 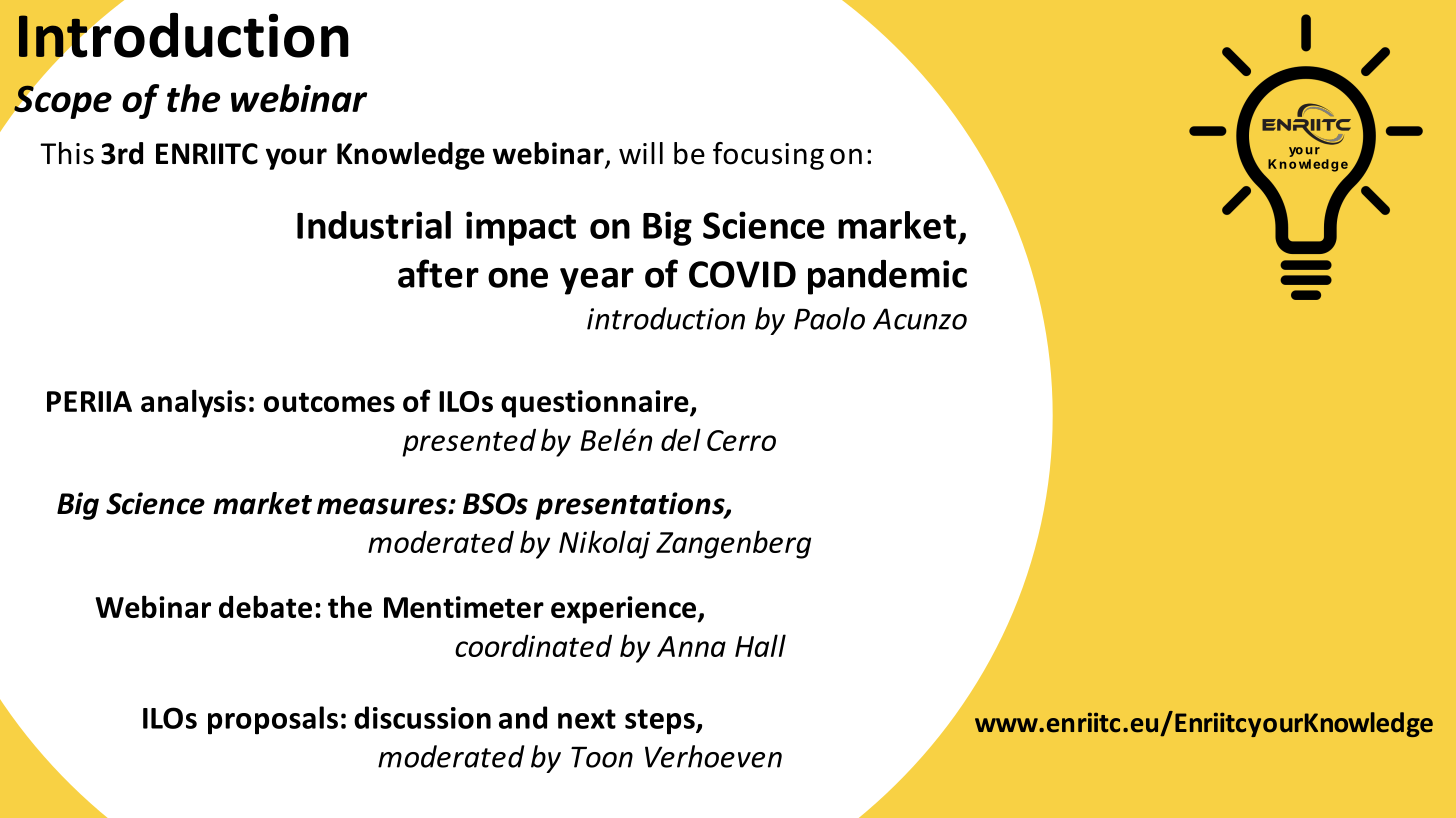 What do you see at coordinates (67, 153) in the screenshot?
I see `This` at bounding box center [67, 153].
